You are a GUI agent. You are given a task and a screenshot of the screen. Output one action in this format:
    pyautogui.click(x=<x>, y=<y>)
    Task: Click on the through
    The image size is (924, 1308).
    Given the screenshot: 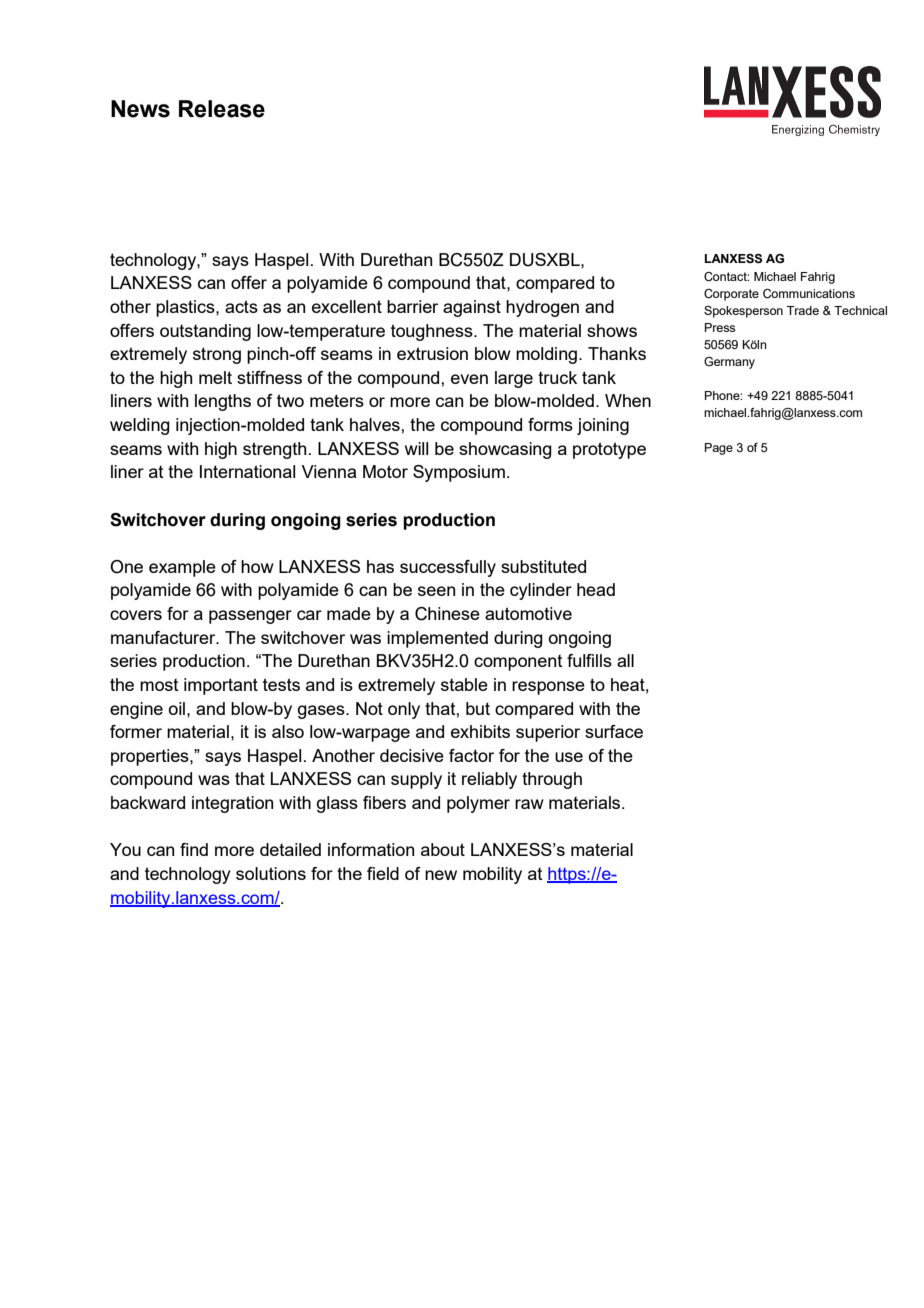 What is the action you would take?
    pyautogui.click(x=552, y=780)
